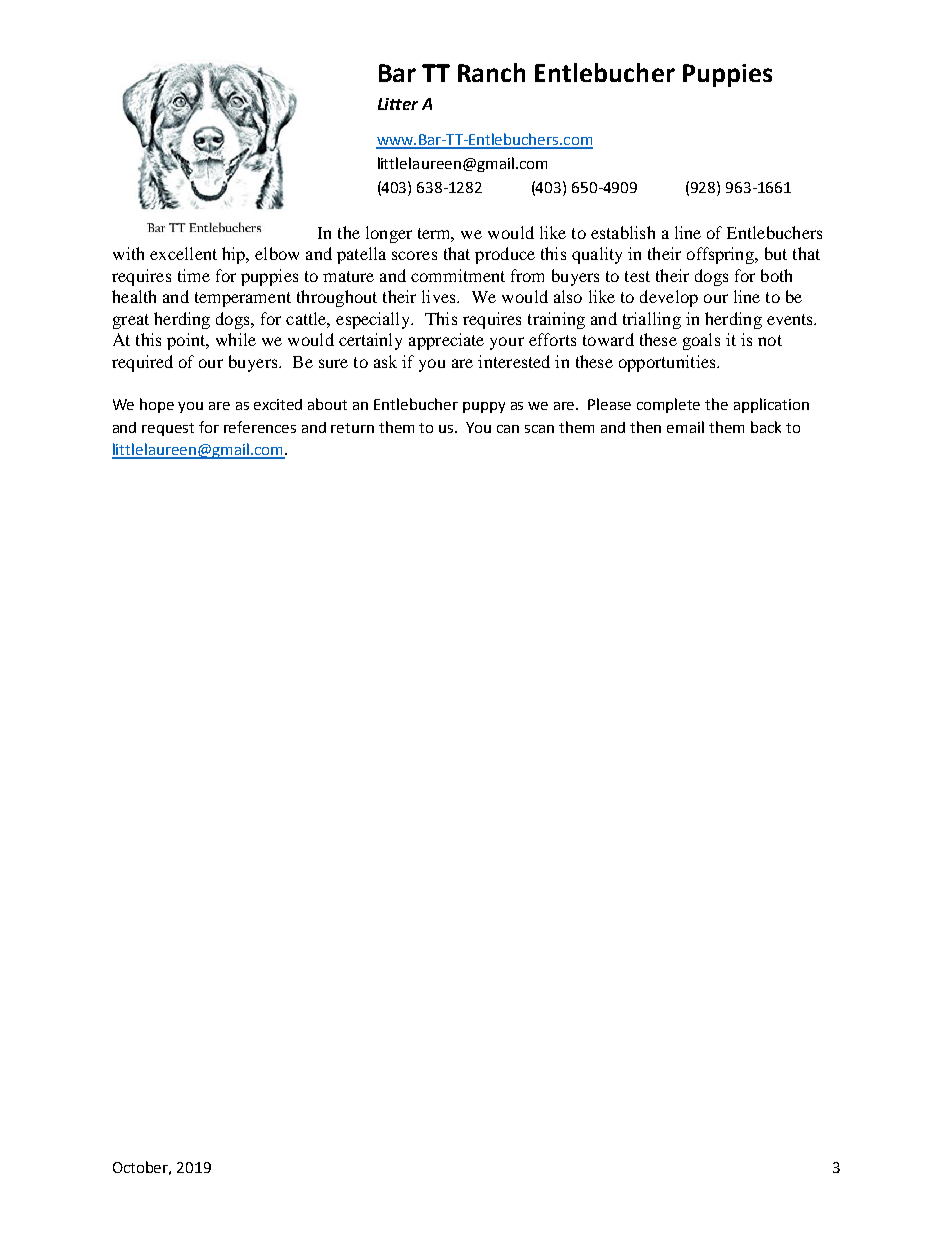 The height and width of the image is (1233, 952). Describe the element at coordinates (623, 232) in the image. I see `establish` at that location.
